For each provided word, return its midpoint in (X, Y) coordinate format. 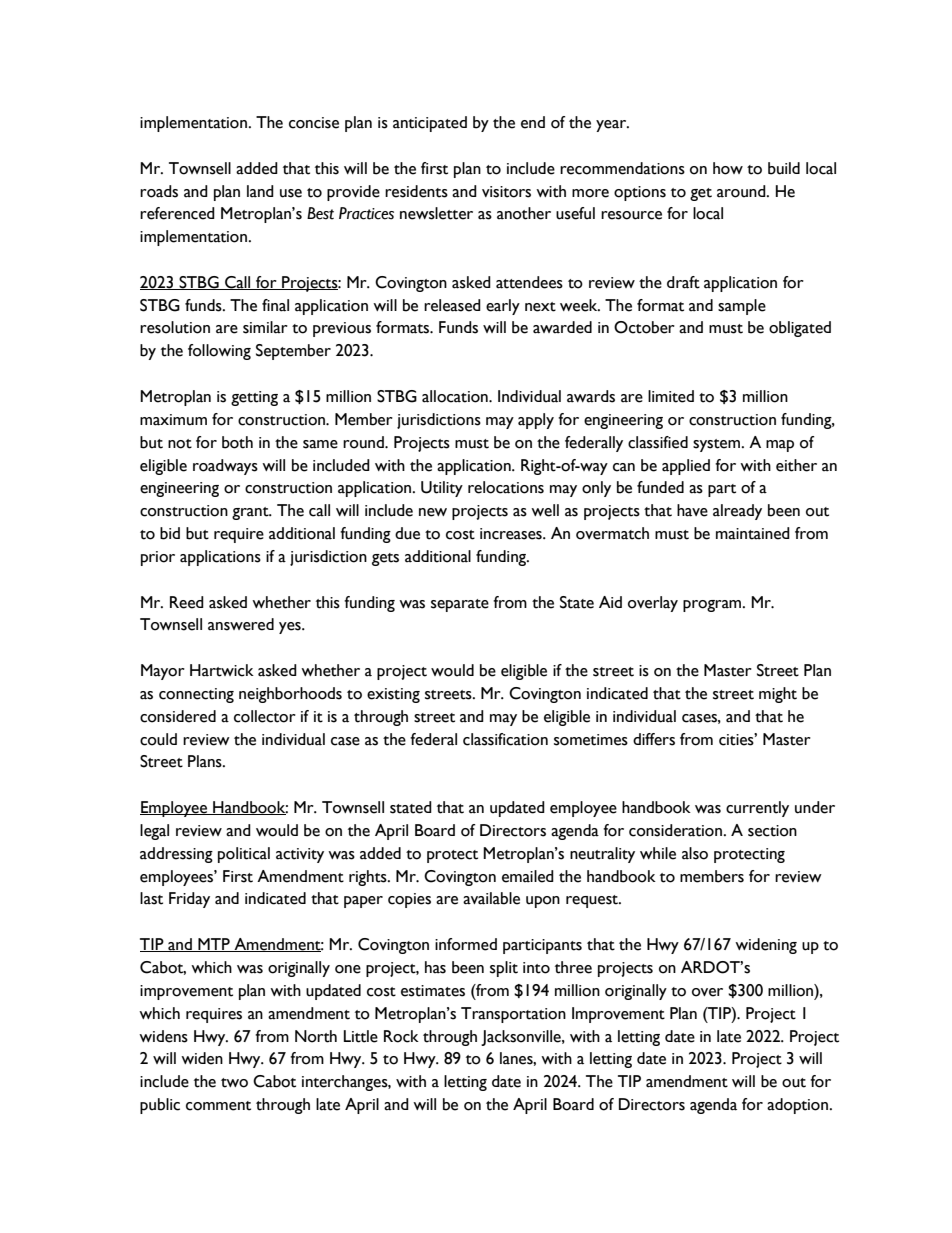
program (713, 606)
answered (241, 624)
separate (460, 605)
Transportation (513, 1015)
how (728, 168)
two (234, 1083)
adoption (797, 1106)
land (260, 191)
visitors (506, 192)
